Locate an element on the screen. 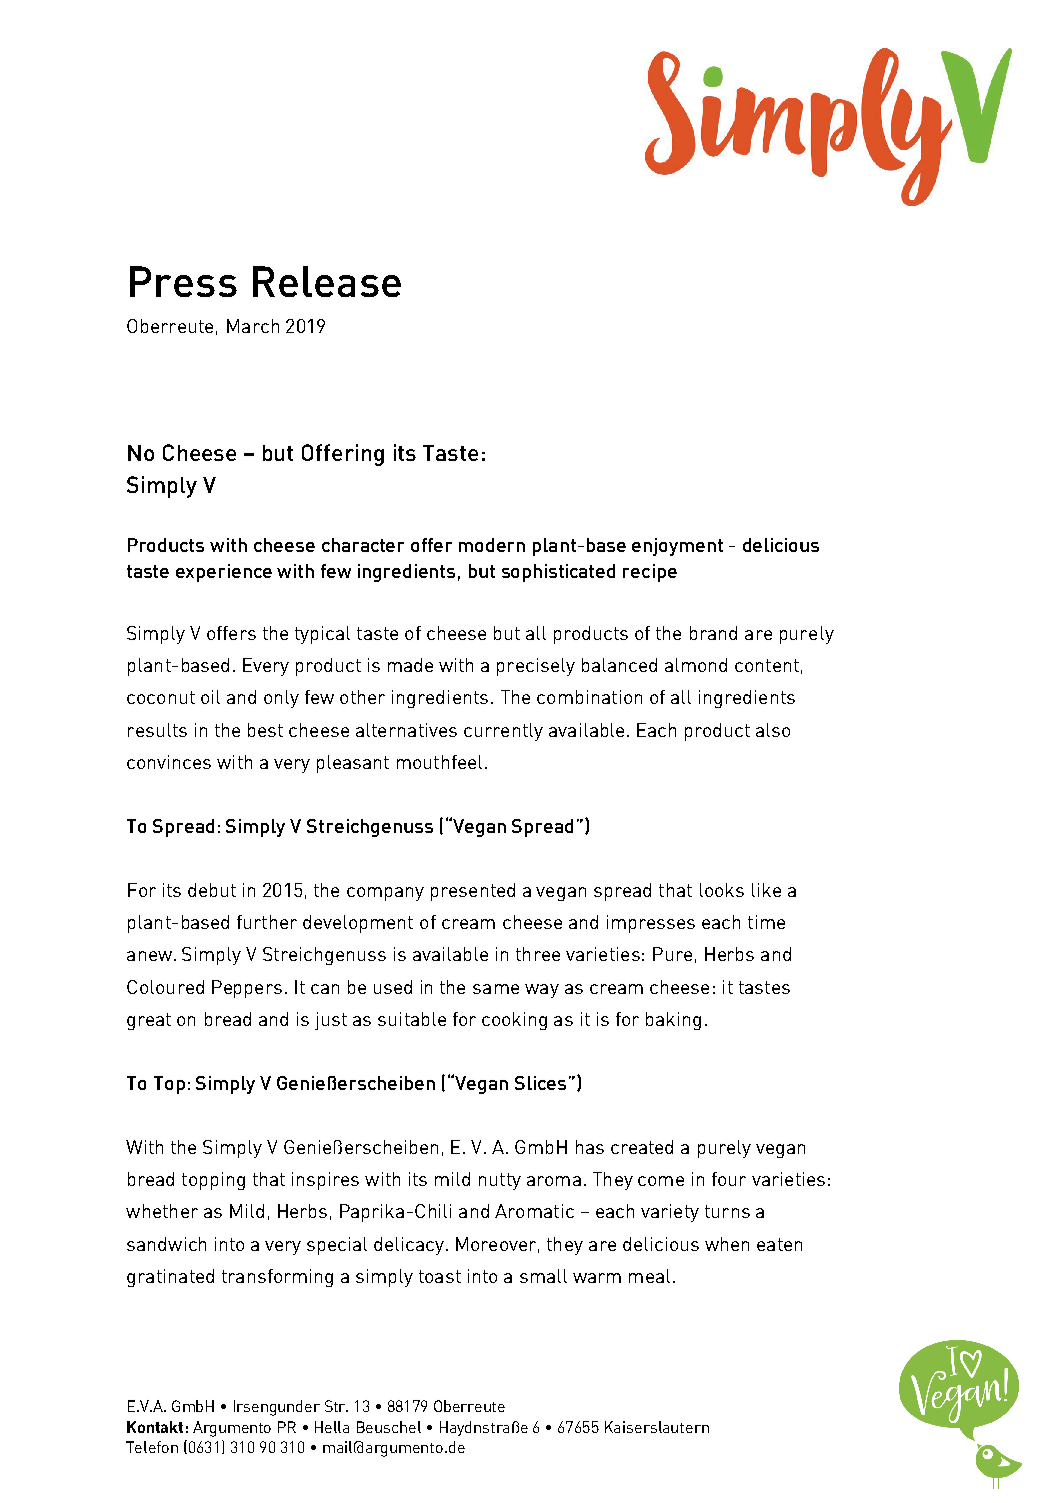  experience is located at coordinates (224, 573).
